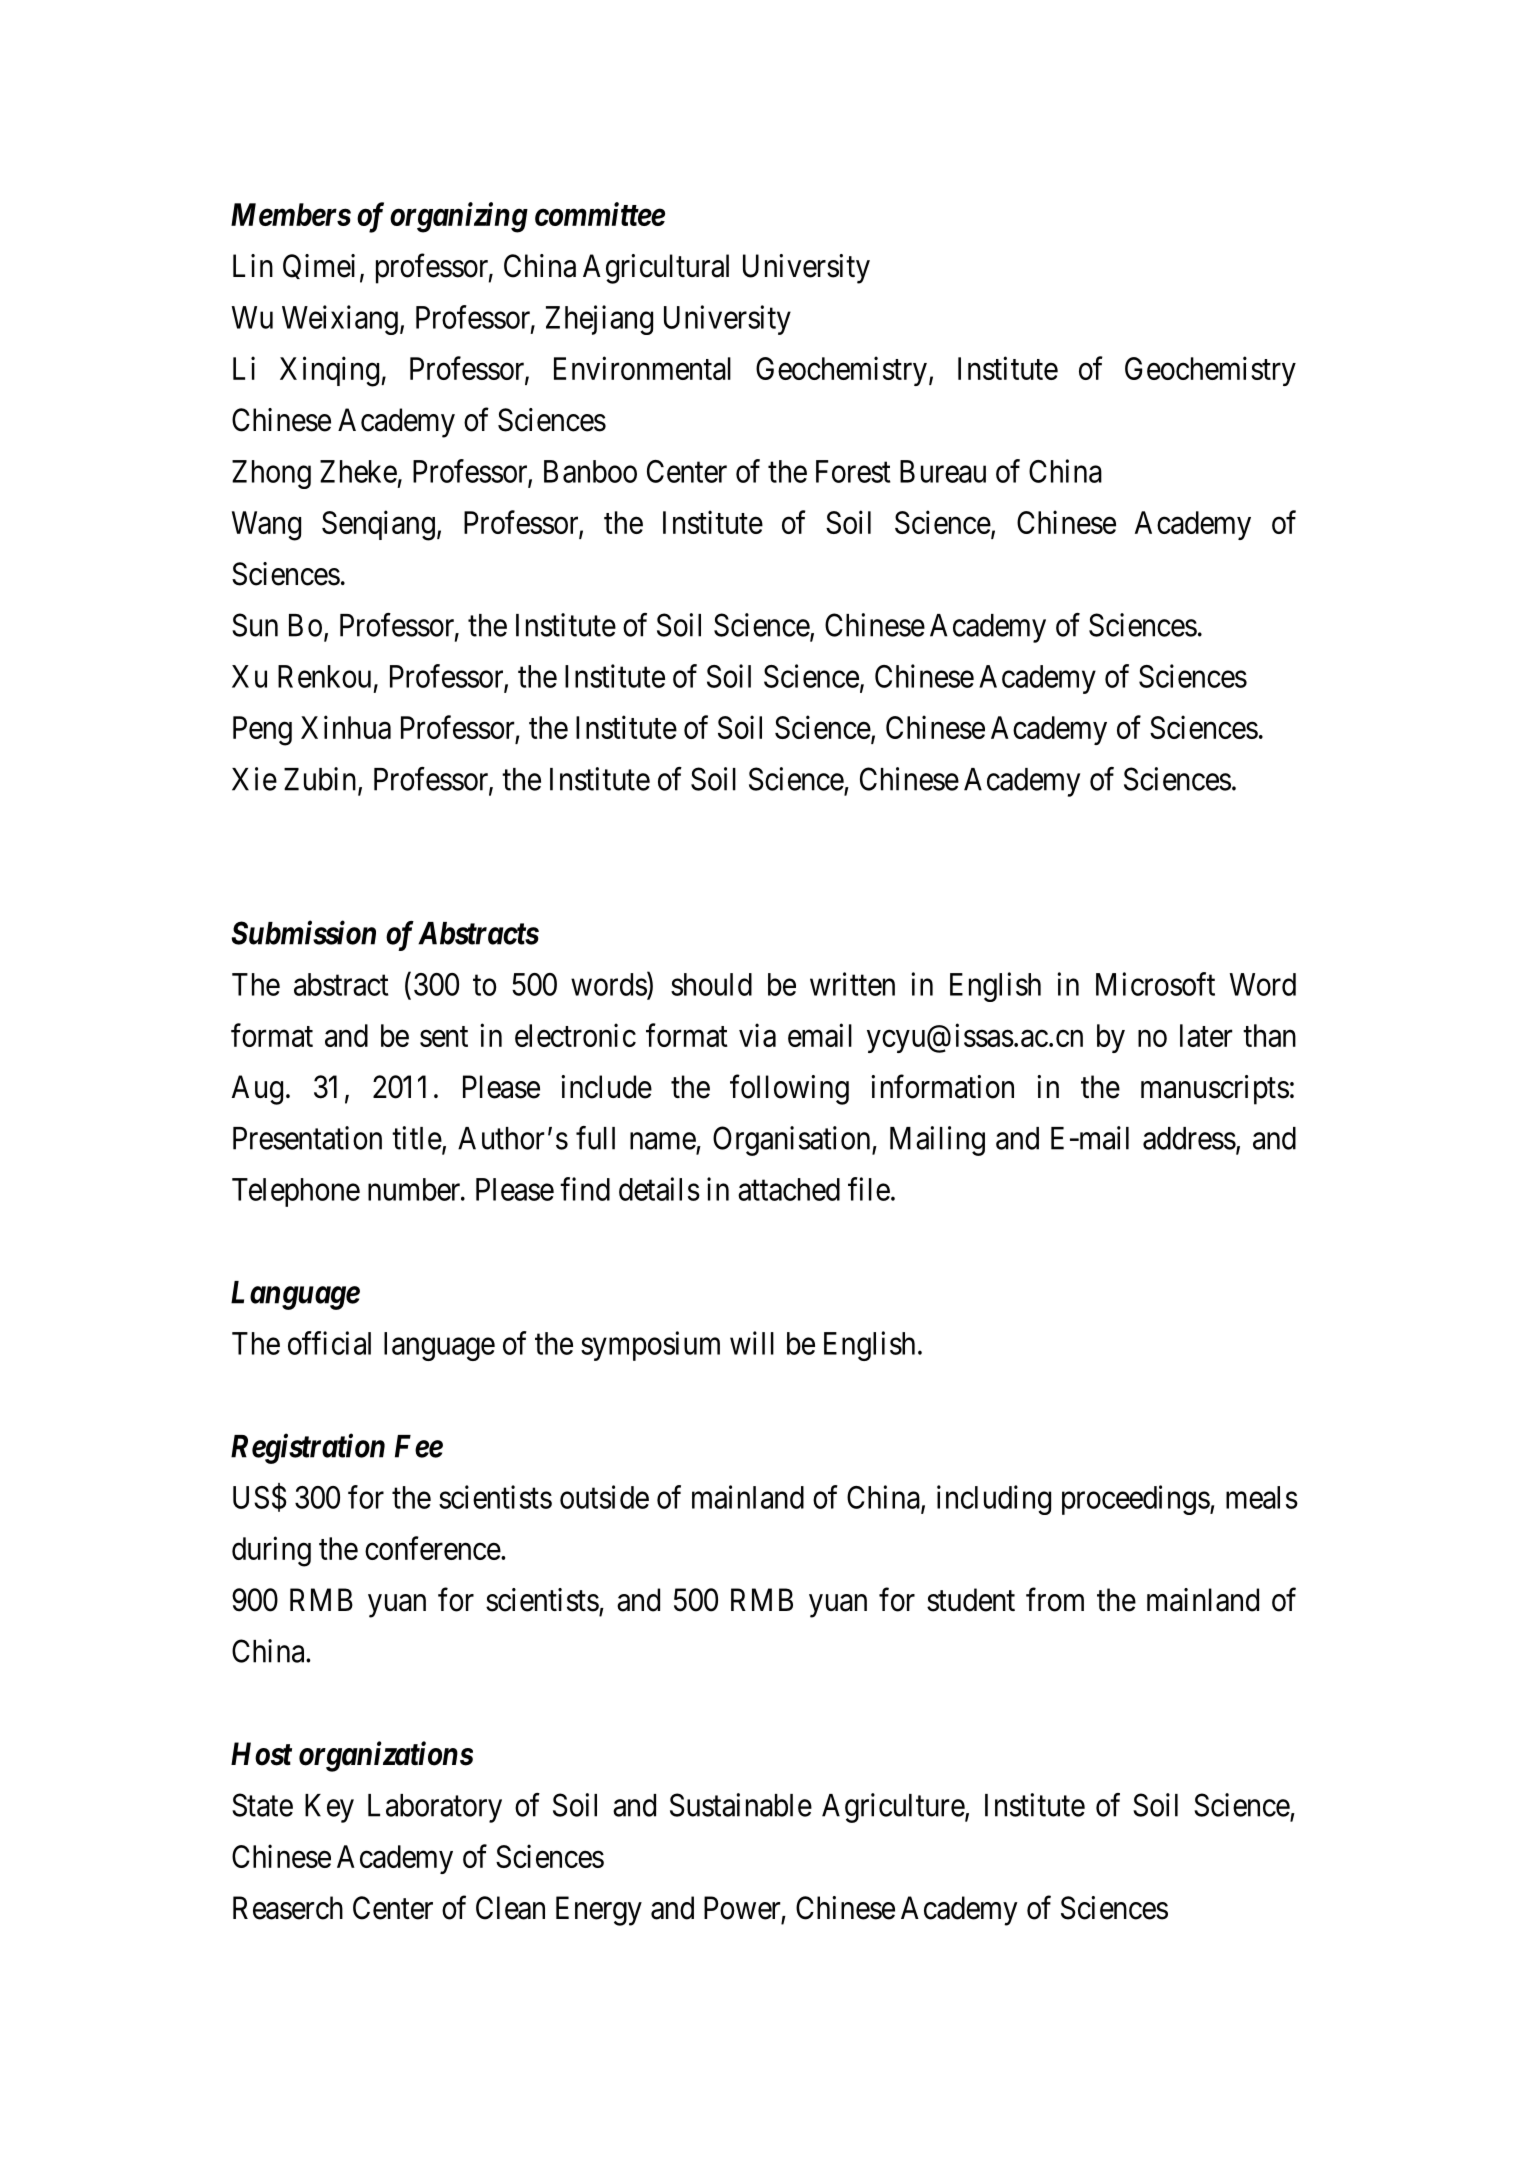  What do you see at coordinates (656, 269) in the screenshot?
I see `Agricultural` at bounding box center [656, 269].
